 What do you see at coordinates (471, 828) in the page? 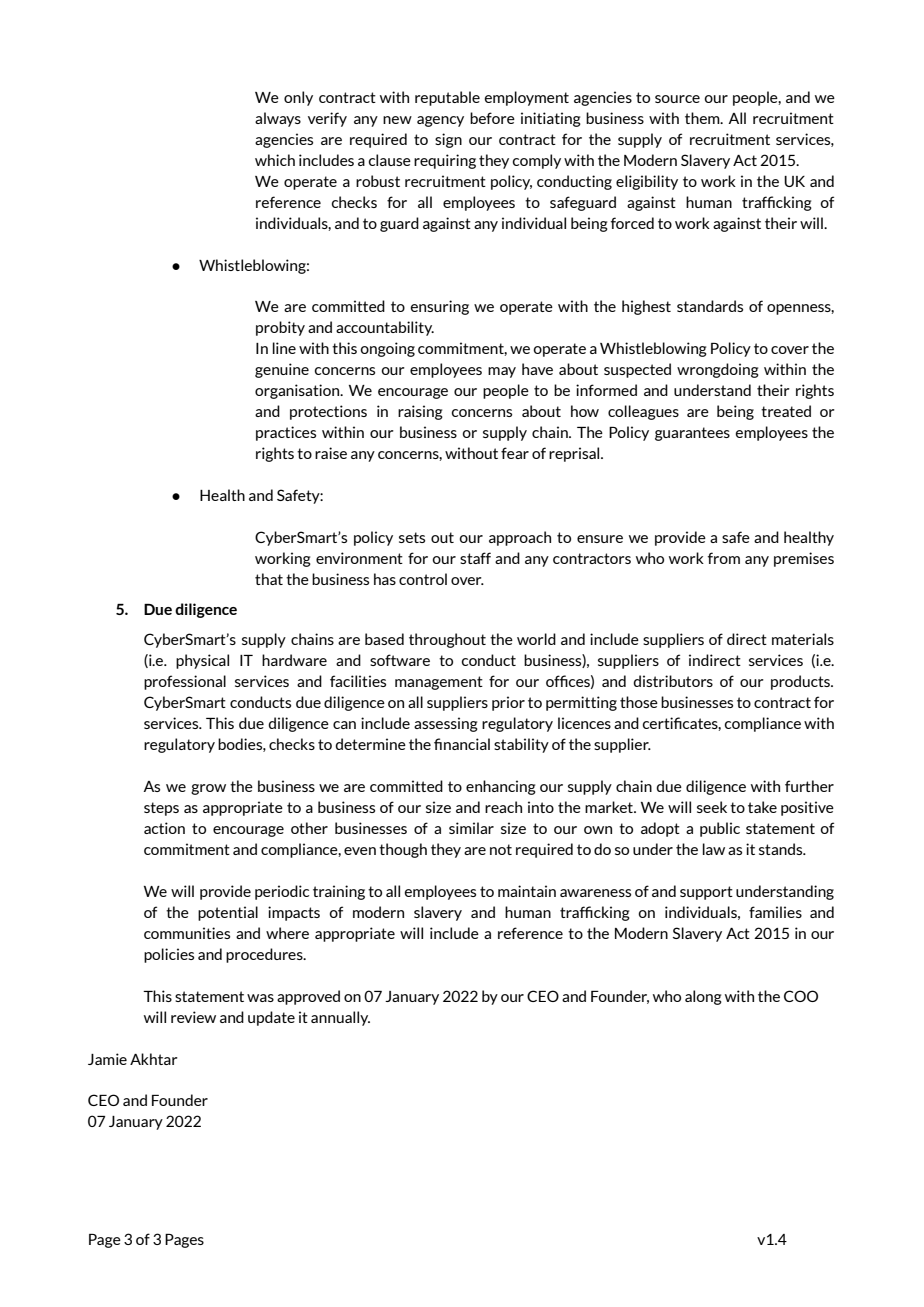
I see `similar` at bounding box center [471, 828].
